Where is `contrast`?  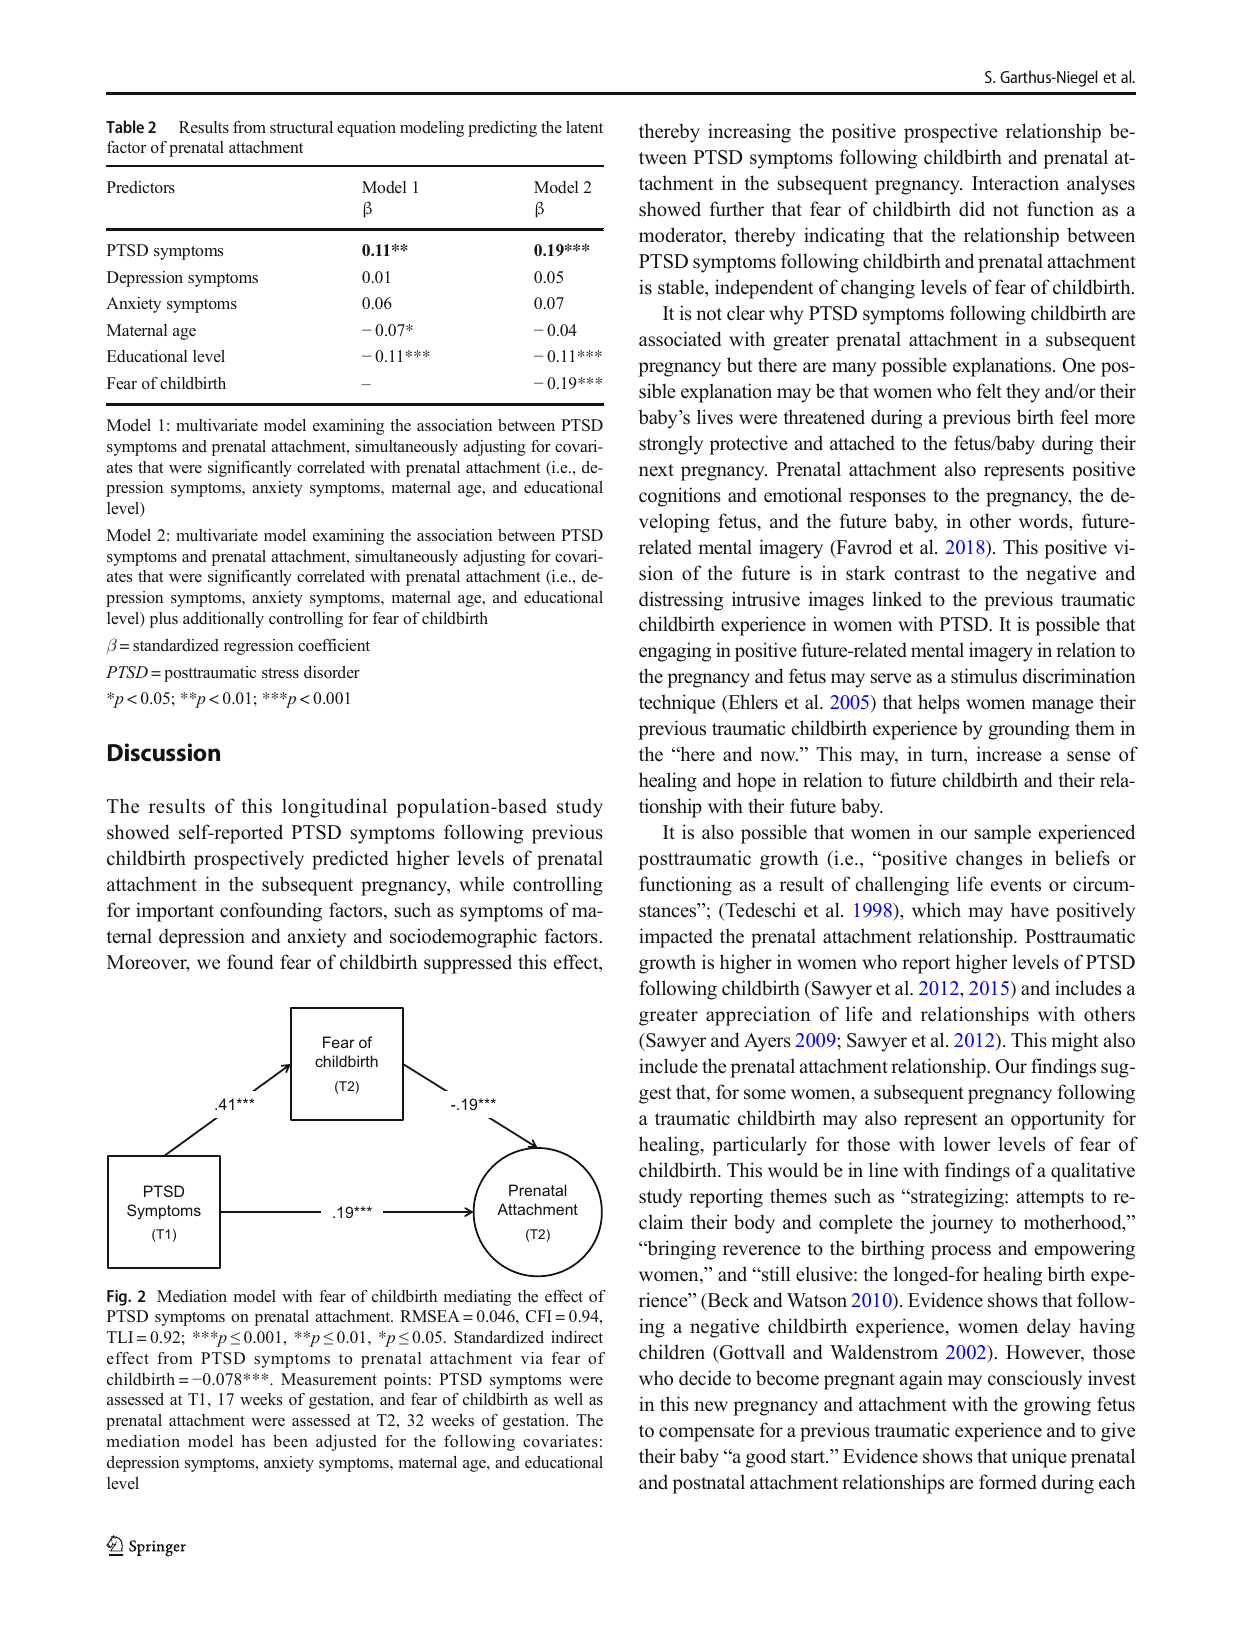
contrast is located at coordinates (927, 574).
